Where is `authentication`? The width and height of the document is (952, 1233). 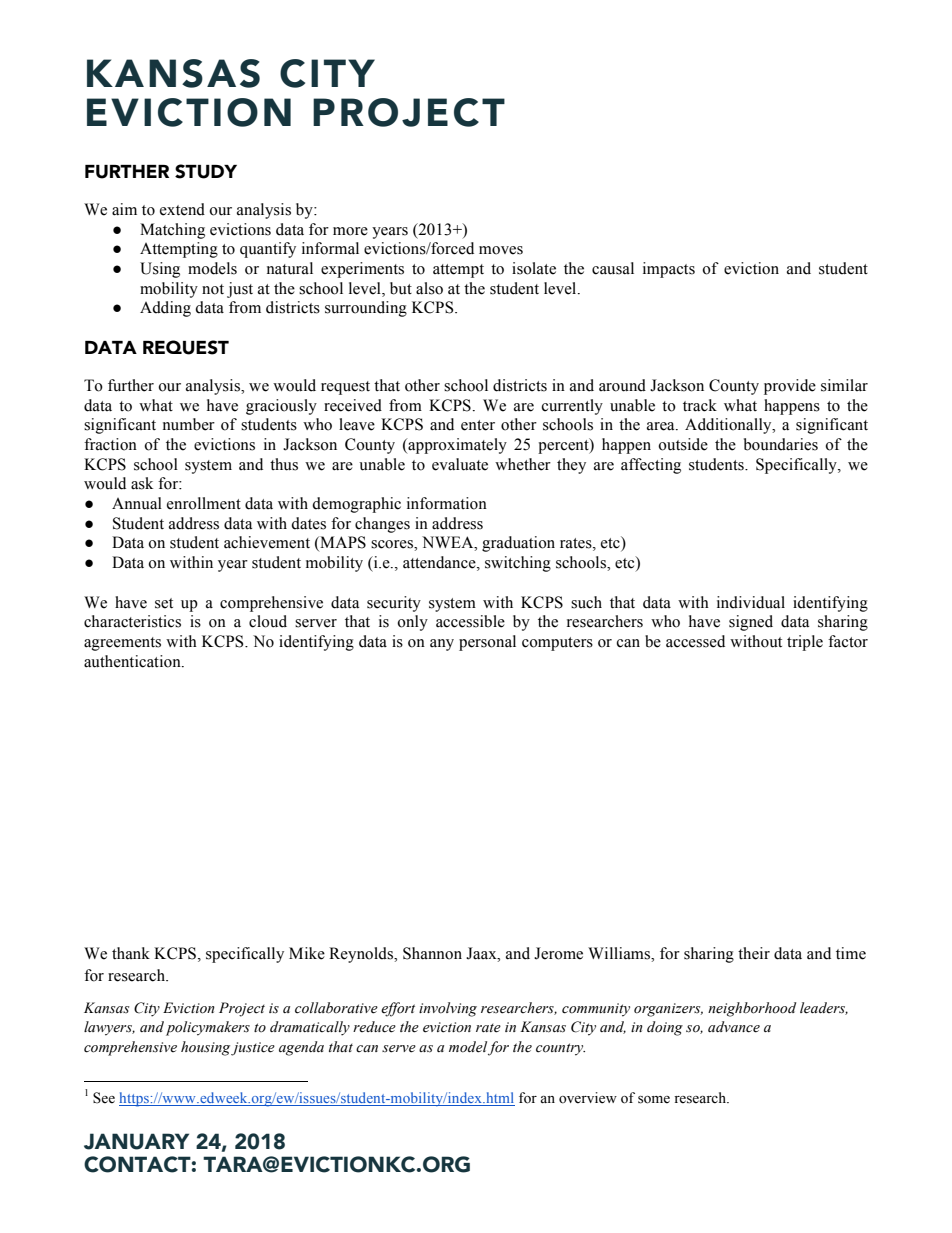 authentication is located at coordinates (133, 661).
